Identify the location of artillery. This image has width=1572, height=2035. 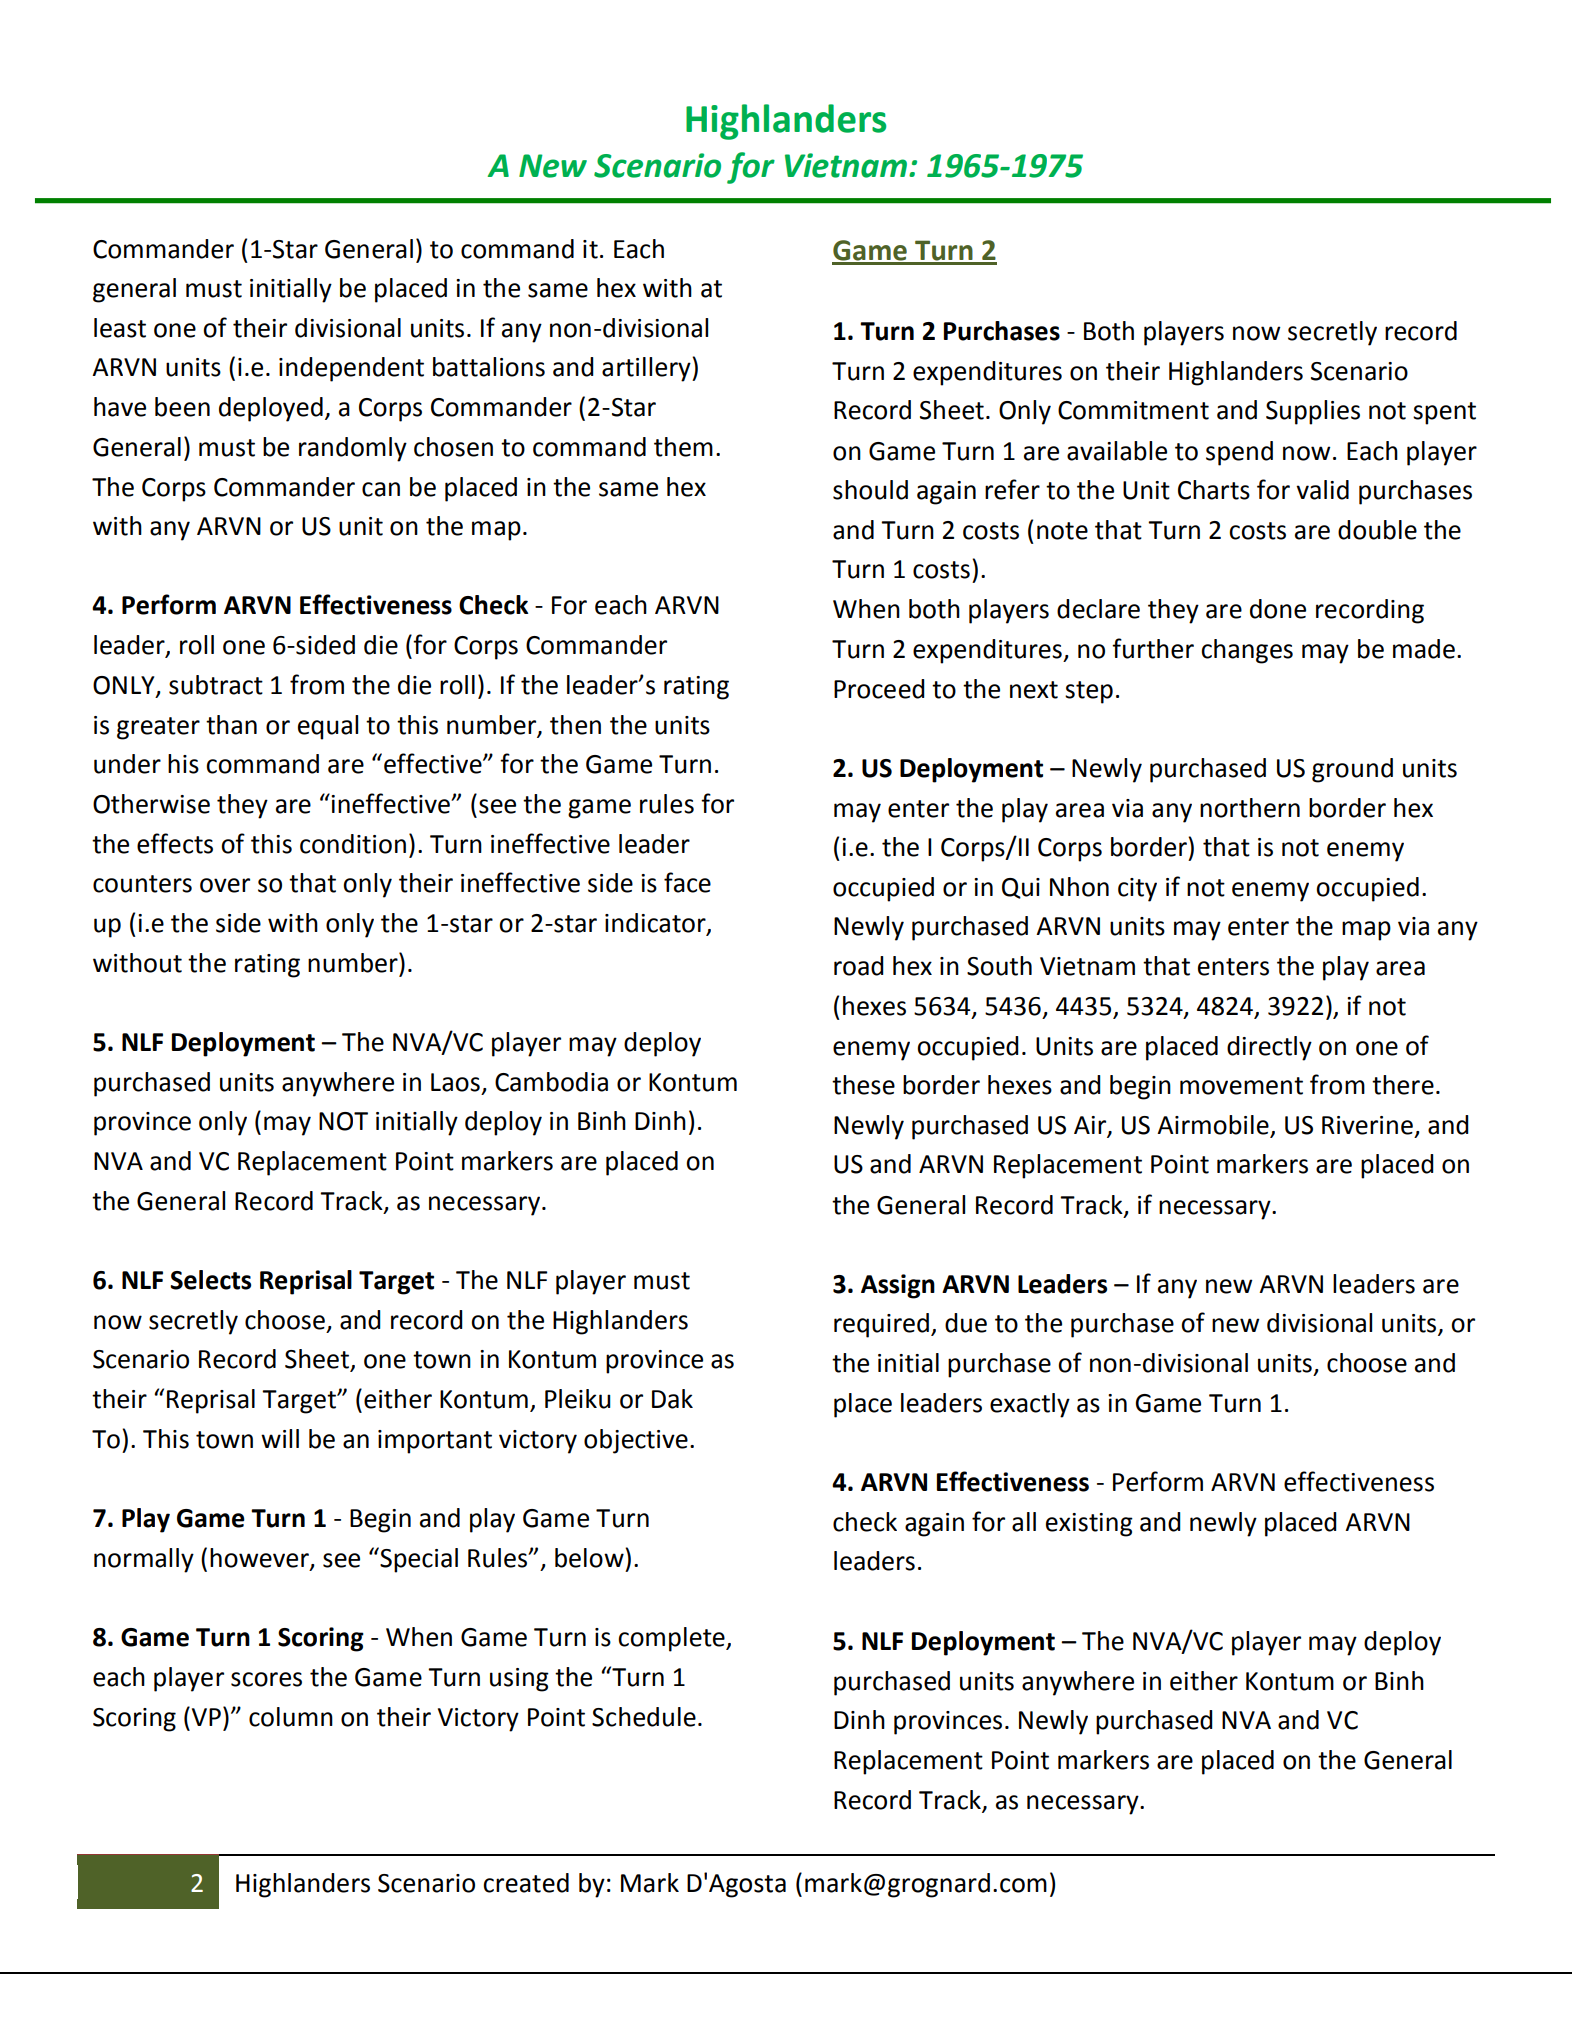
(647, 369).
